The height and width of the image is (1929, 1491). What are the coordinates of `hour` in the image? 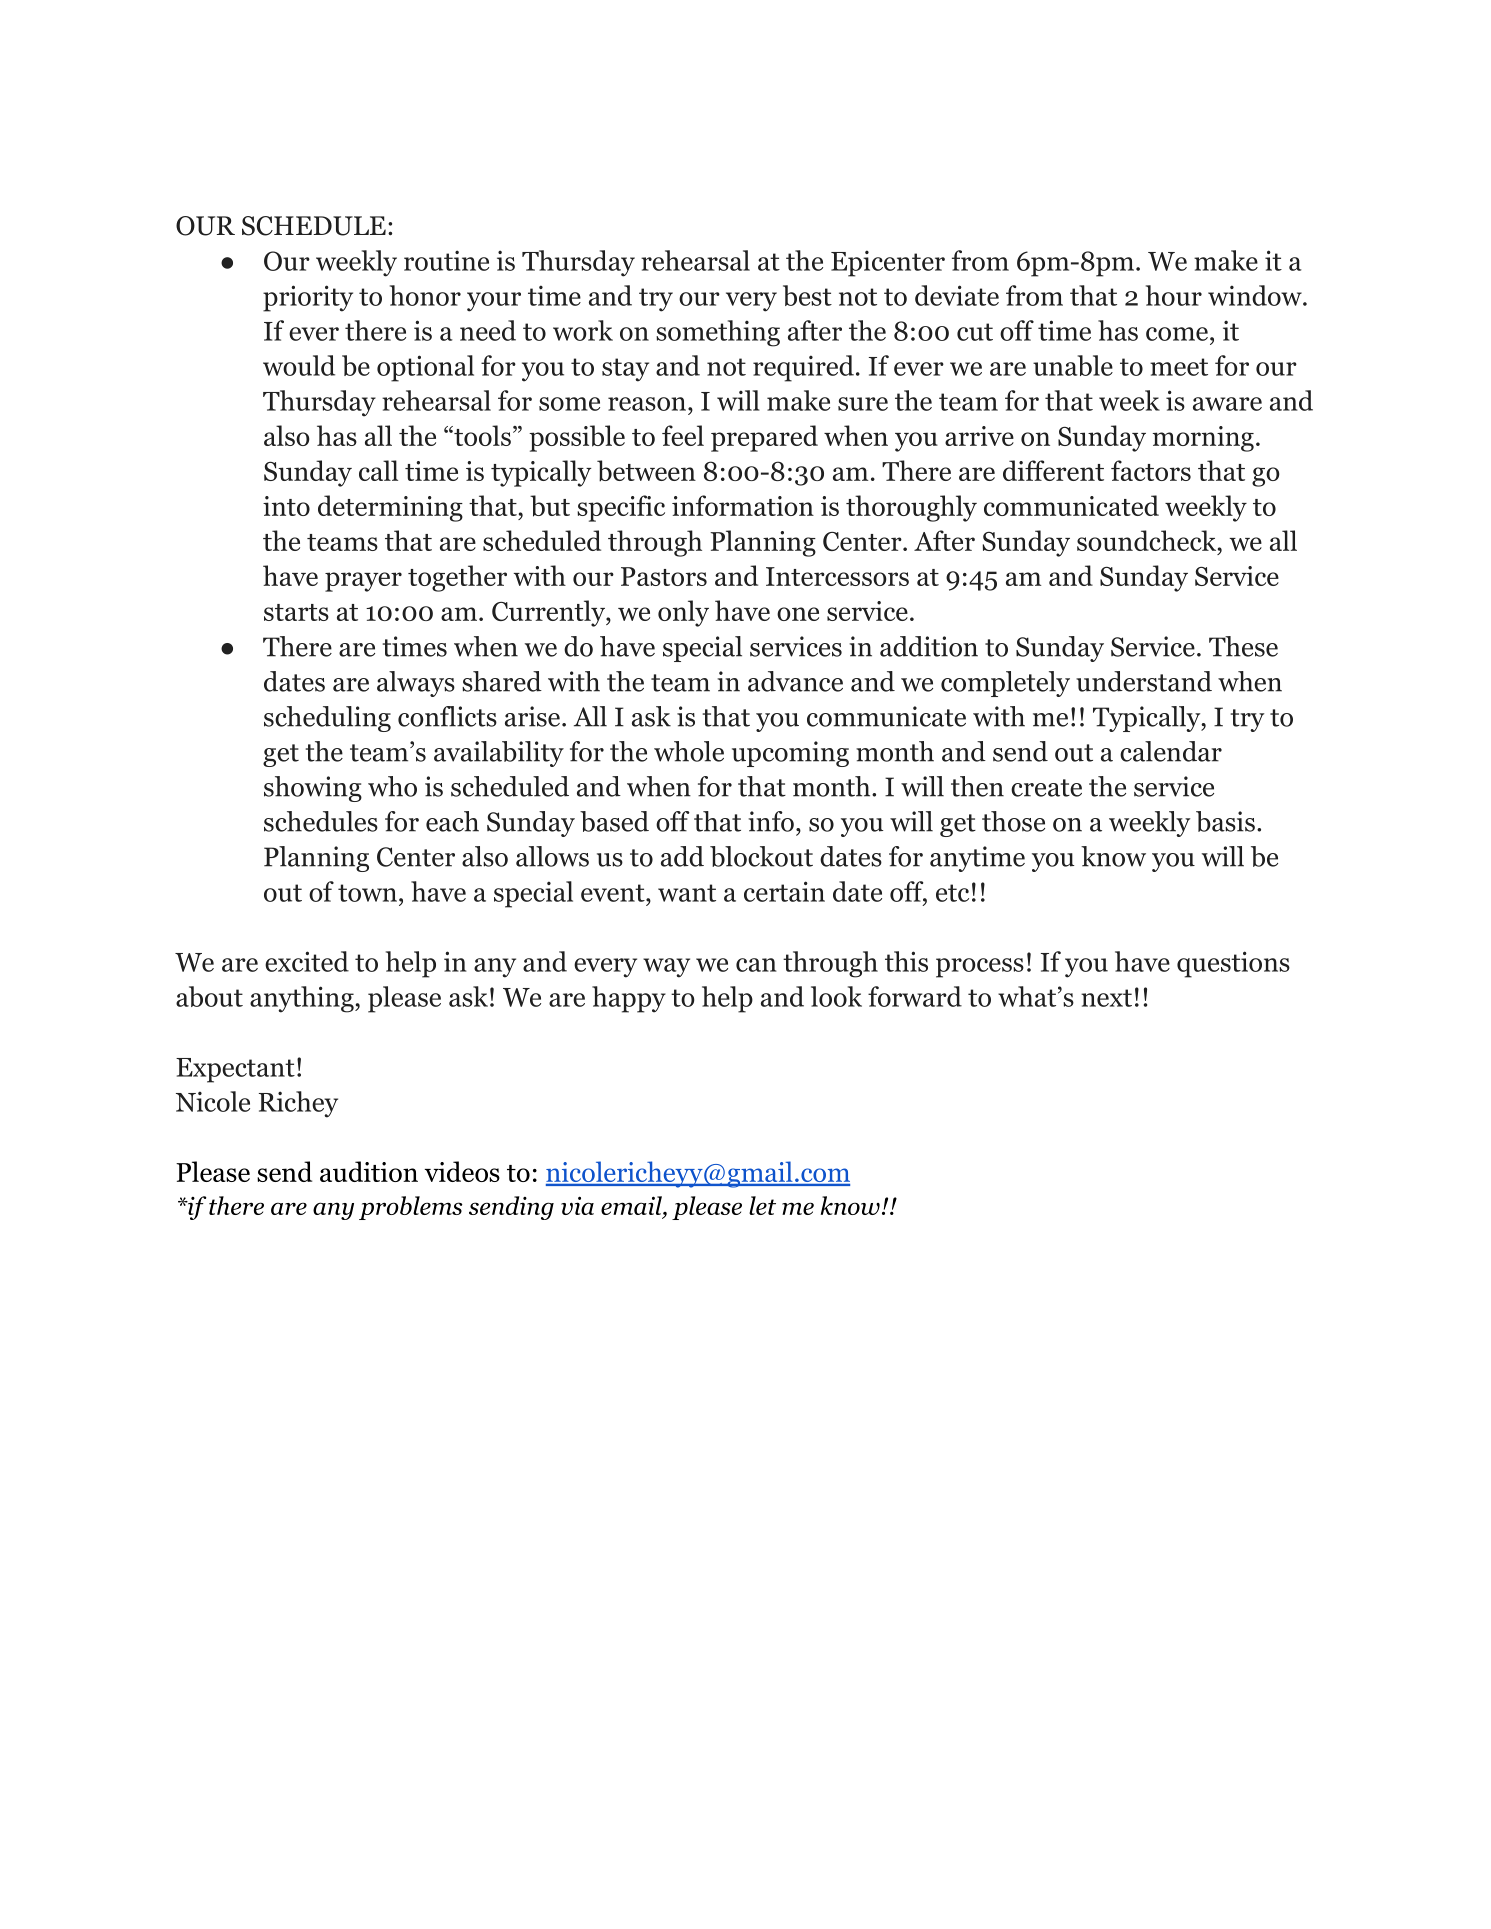 It's located at (1174, 295).
